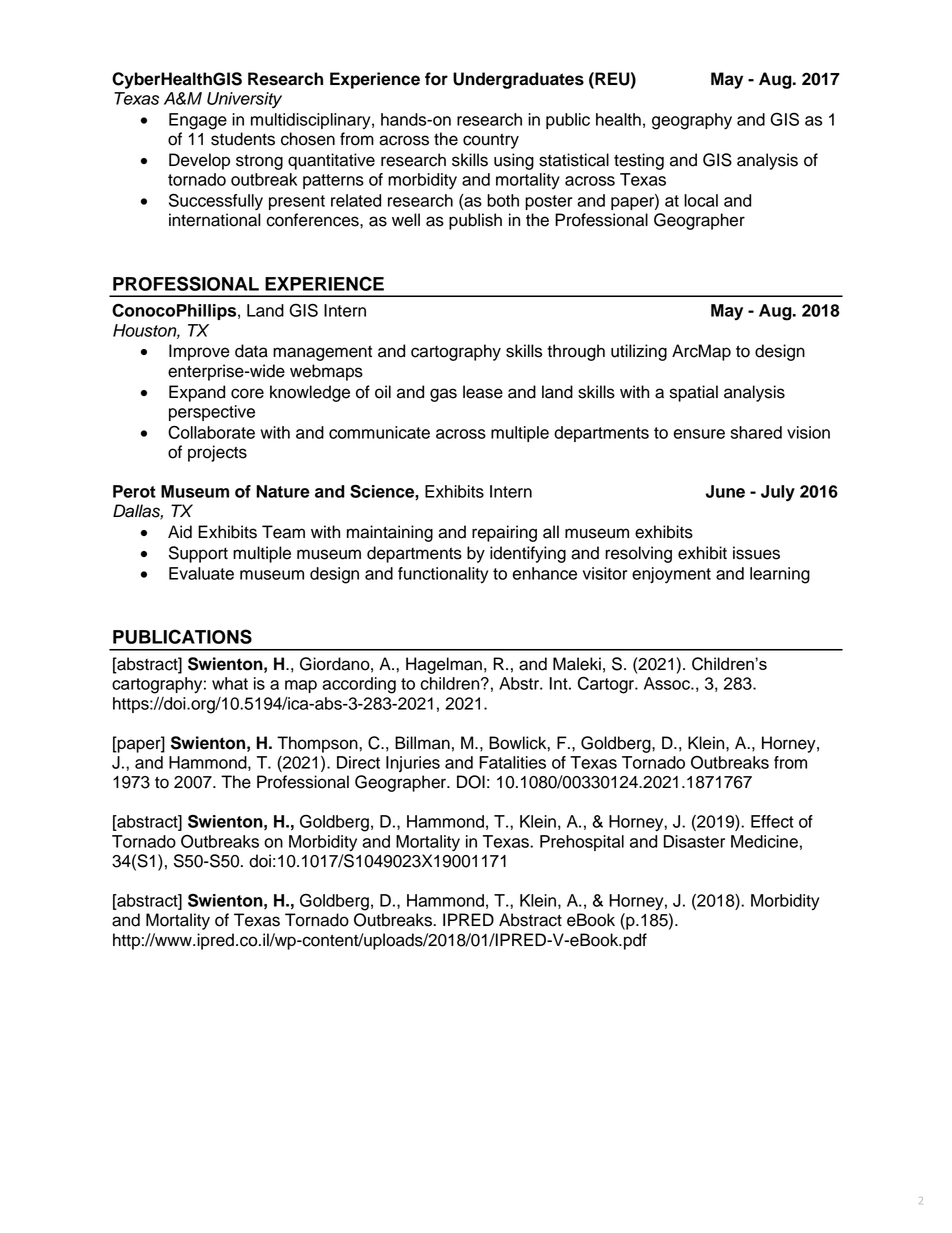  What do you see at coordinates (436, 79) in the image?
I see `for` at bounding box center [436, 79].
